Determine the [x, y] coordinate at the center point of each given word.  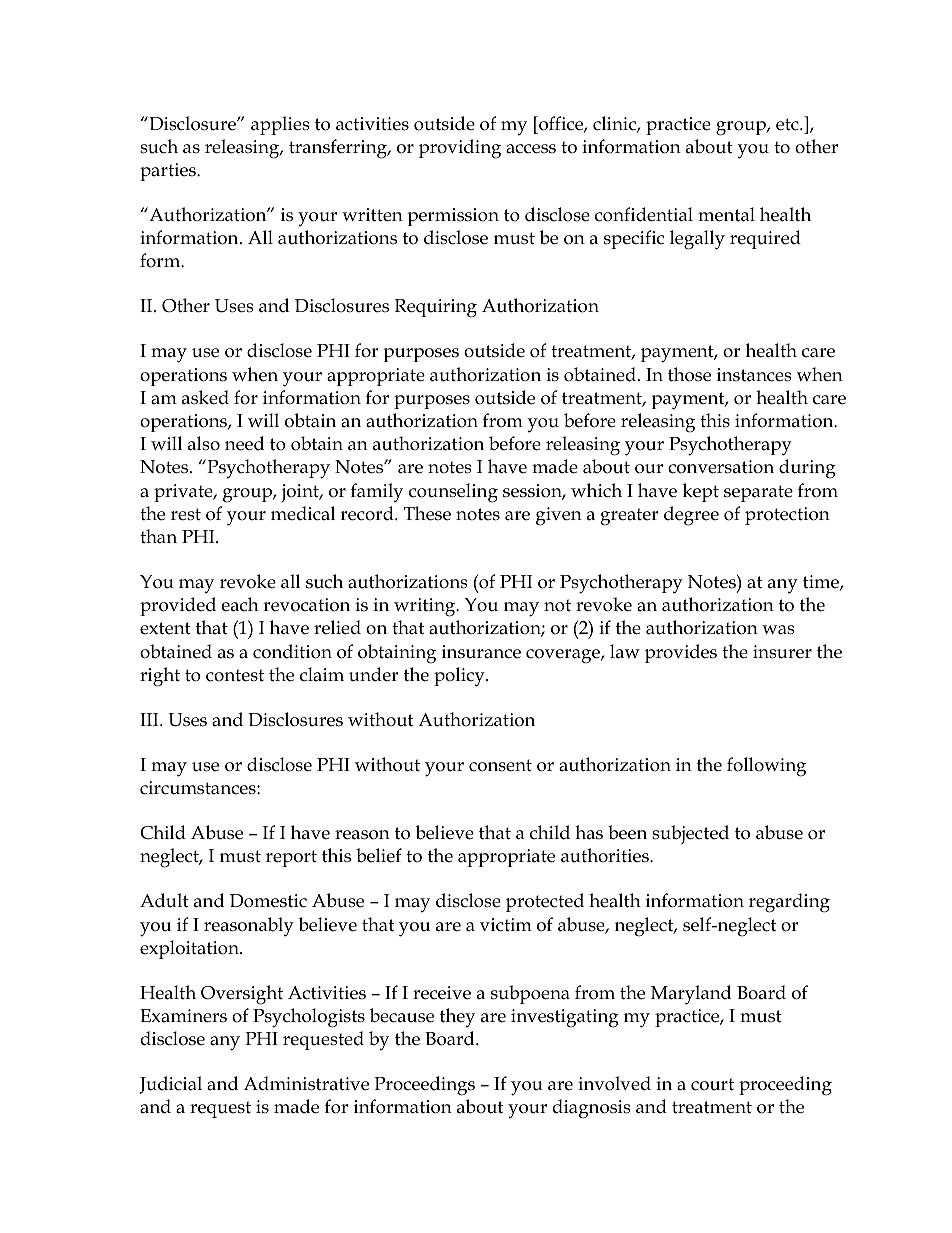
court [712, 1084]
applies [280, 125]
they [457, 1018]
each [240, 604]
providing [460, 149]
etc [788, 124]
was [778, 630]
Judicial [171, 1085]
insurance [481, 652]
